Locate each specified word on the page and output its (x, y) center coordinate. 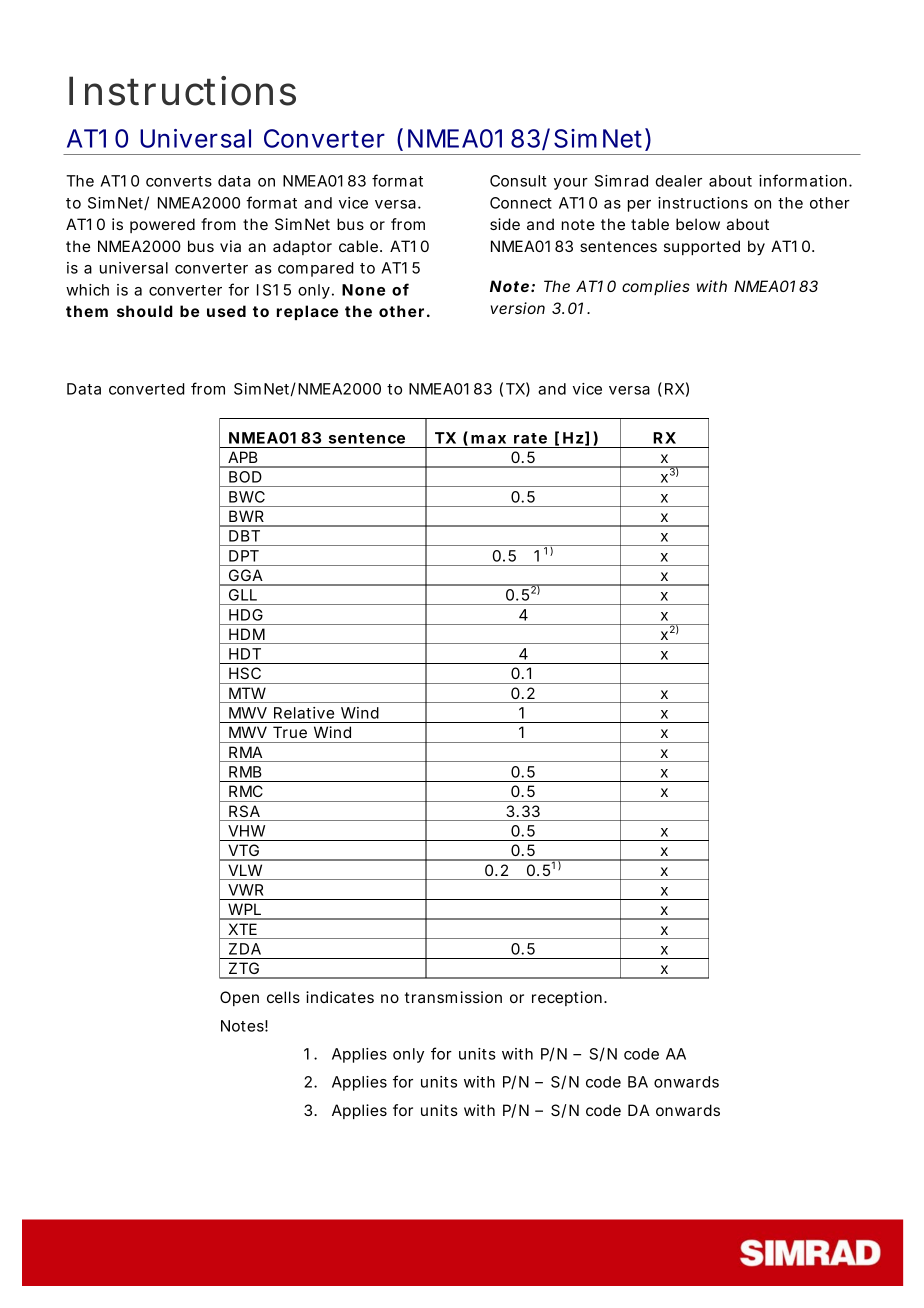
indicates (340, 997)
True (290, 732)
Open (239, 998)
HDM (247, 634)
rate (530, 438)
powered (162, 225)
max (488, 439)
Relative (304, 713)
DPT (244, 556)
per (639, 206)
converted (147, 389)
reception (567, 998)
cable (358, 246)
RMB (245, 772)
